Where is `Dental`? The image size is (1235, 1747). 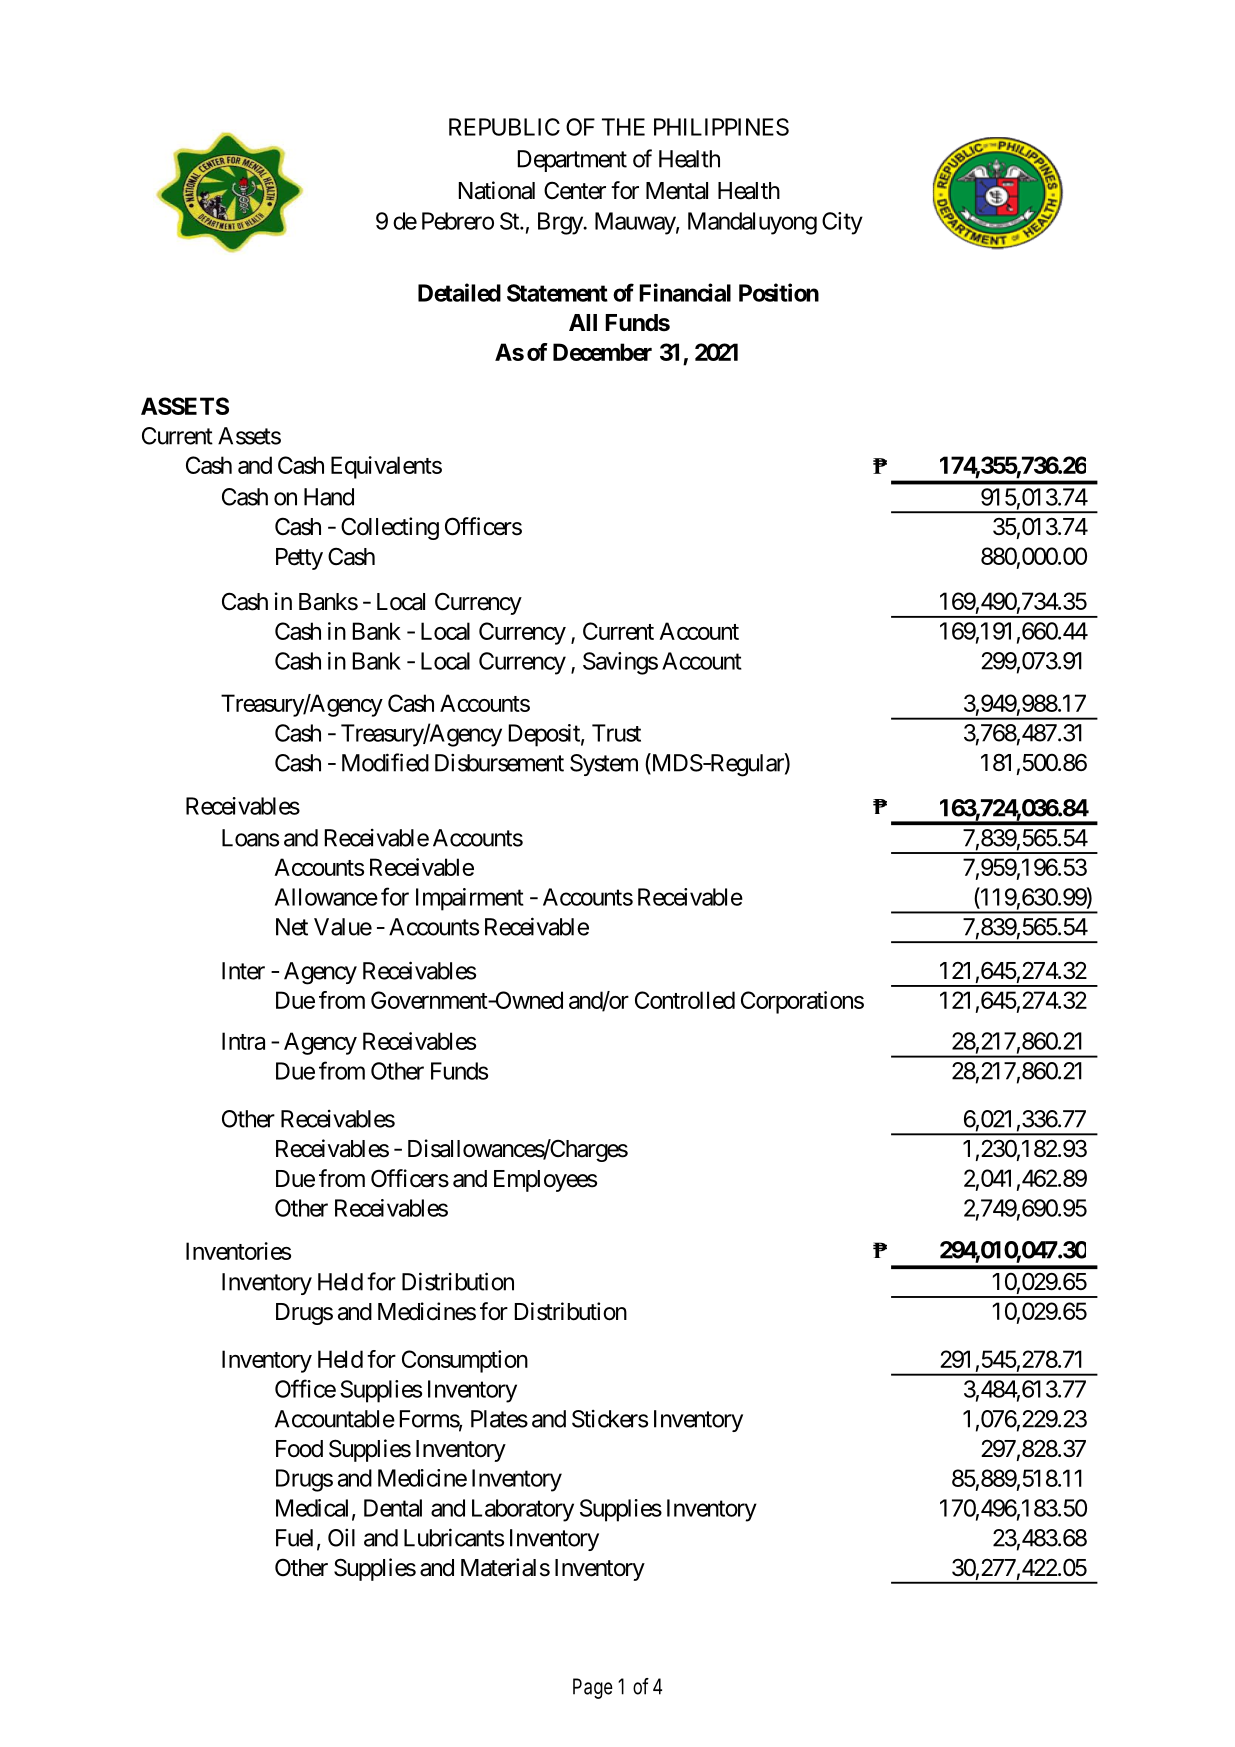 Dental is located at coordinates (393, 1508).
